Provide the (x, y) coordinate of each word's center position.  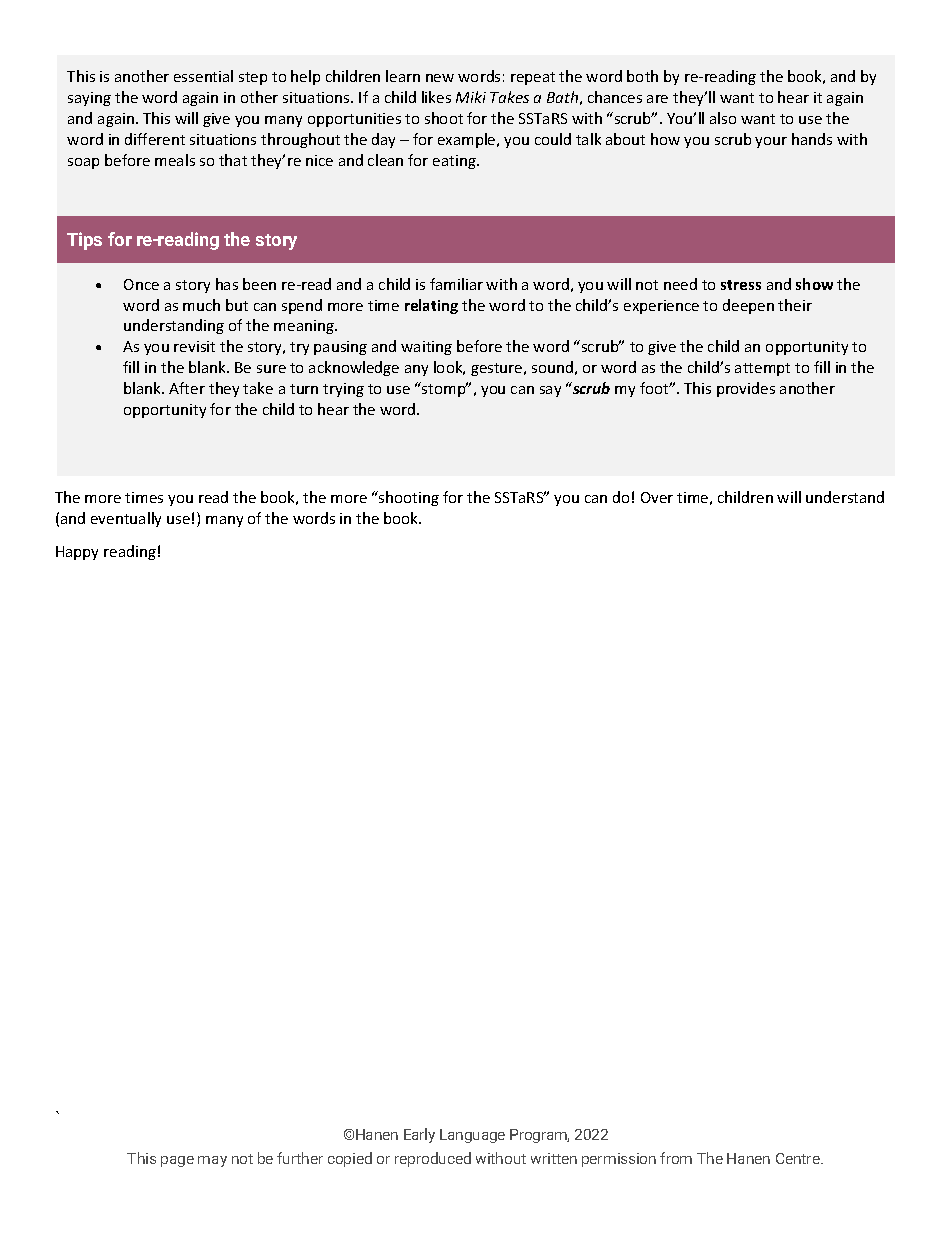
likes (436, 97)
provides (746, 389)
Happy (77, 553)
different (155, 139)
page (177, 1161)
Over (657, 497)
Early (419, 1135)
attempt (762, 369)
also (723, 118)
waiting (426, 348)
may (212, 1161)
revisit (194, 346)
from (676, 1158)
